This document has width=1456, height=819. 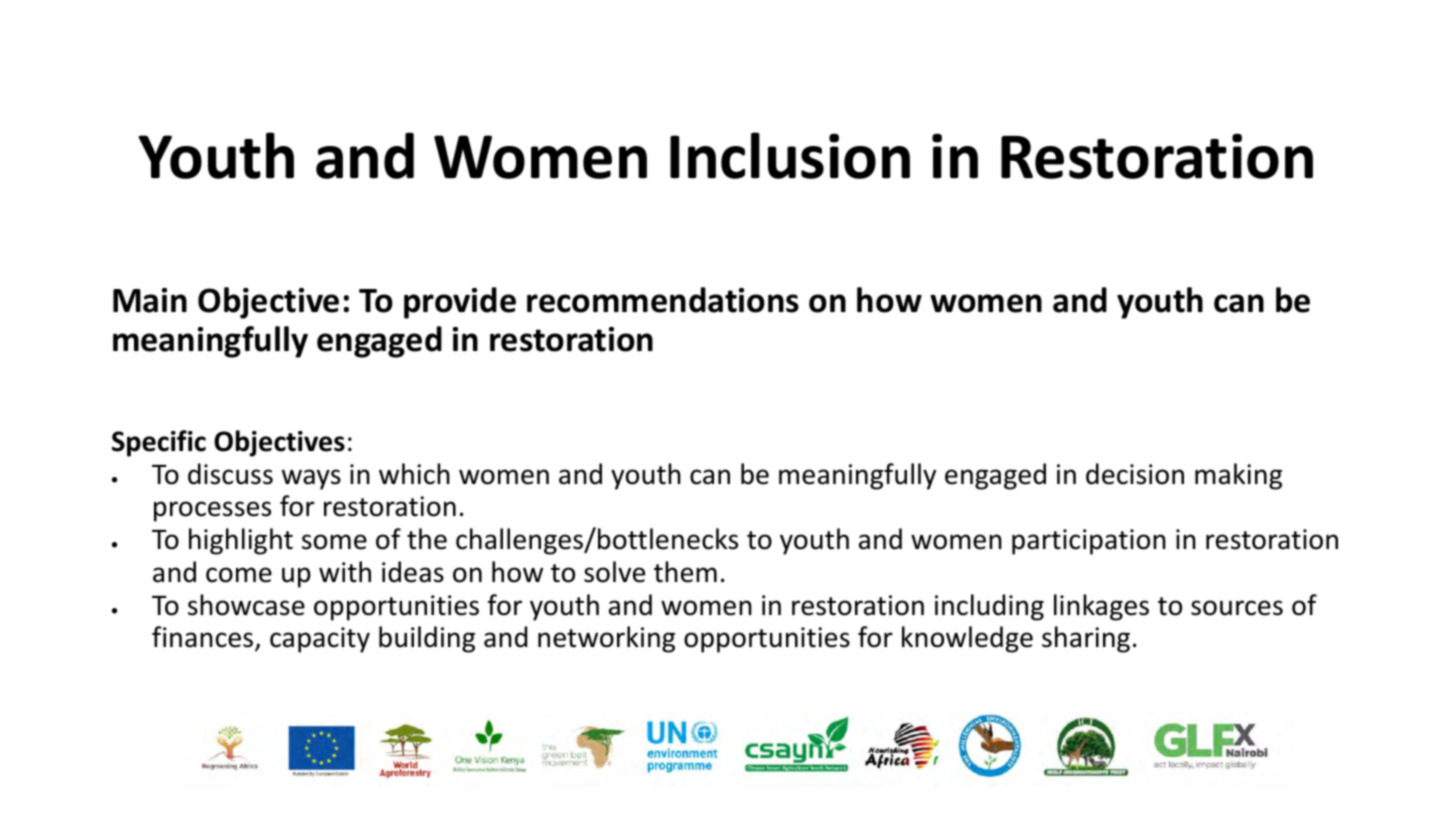 What do you see at coordinates (414, 474) in the document?
I see `which` at bounding box center [414, 474].
